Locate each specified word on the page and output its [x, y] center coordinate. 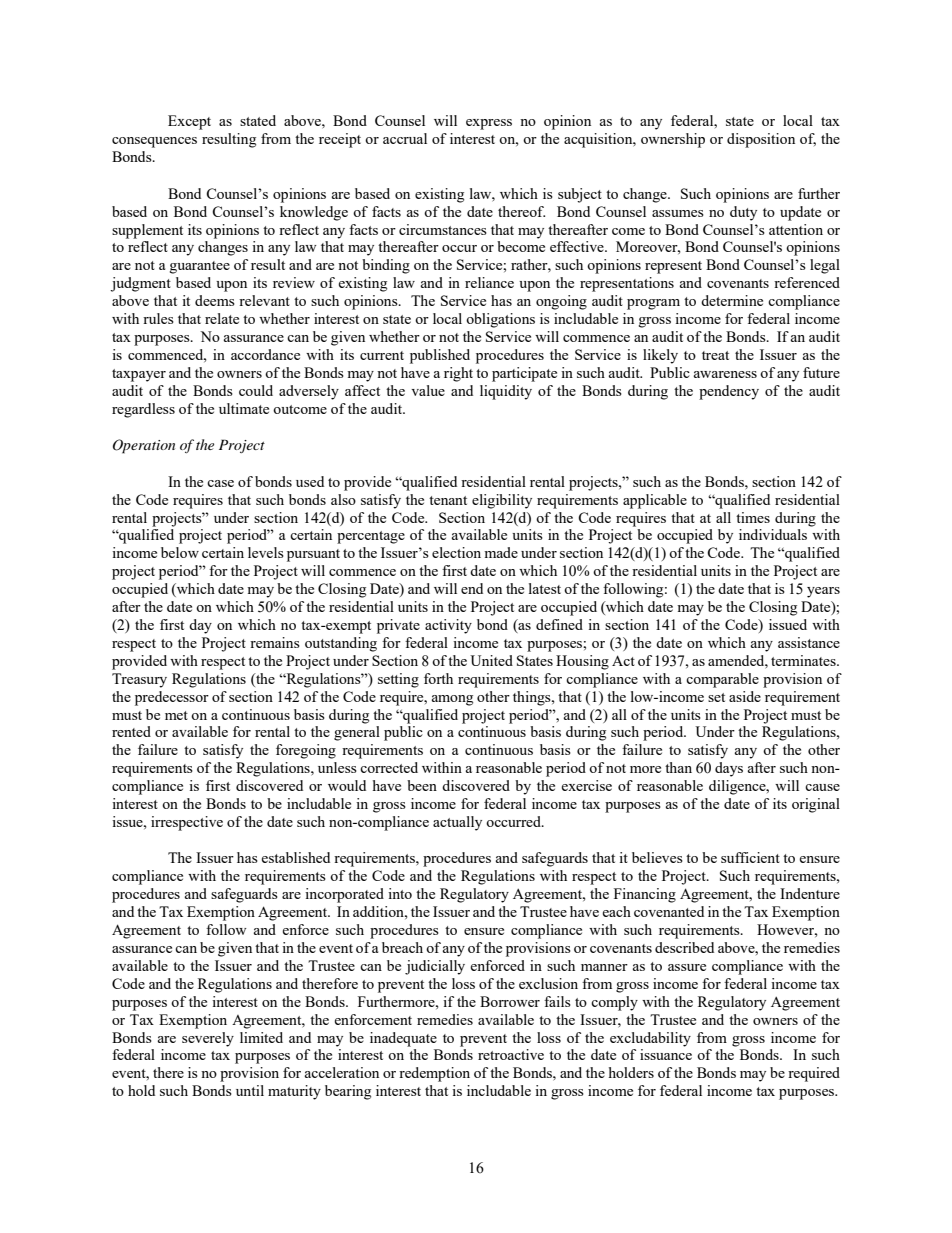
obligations [500, 320]
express [489, 124]
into [400, 893]
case [220, 483]
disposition [761, 140]
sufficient [750, 857]
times [753, 517]
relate [222, 318]
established [295, 857]
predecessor [172, 698]
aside [745, 696]
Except [189, 122]
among [452, 700]
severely [208, 1039]
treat [715, 355]
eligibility [502, 501]
